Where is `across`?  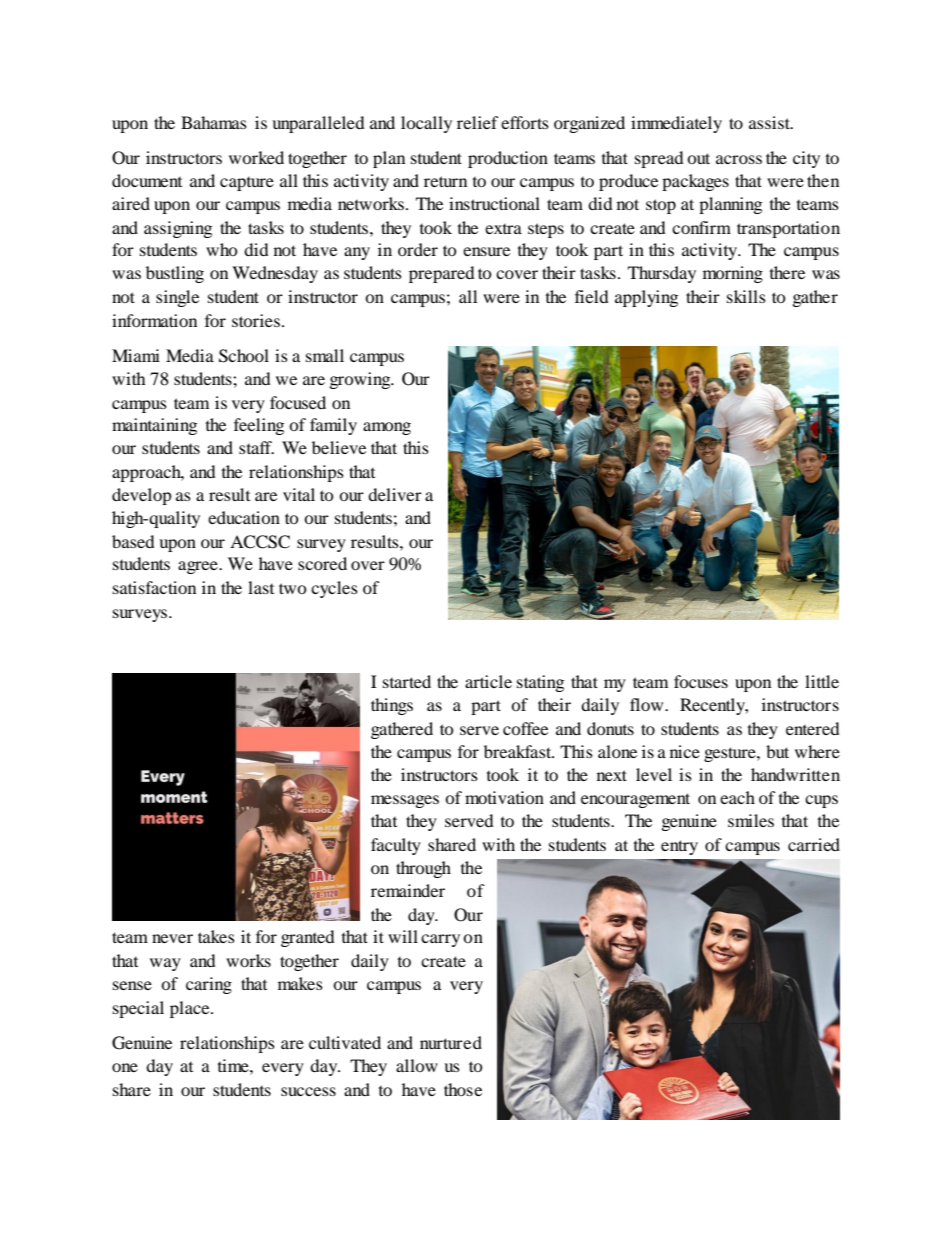 across is located at coordinates (739, 159).
